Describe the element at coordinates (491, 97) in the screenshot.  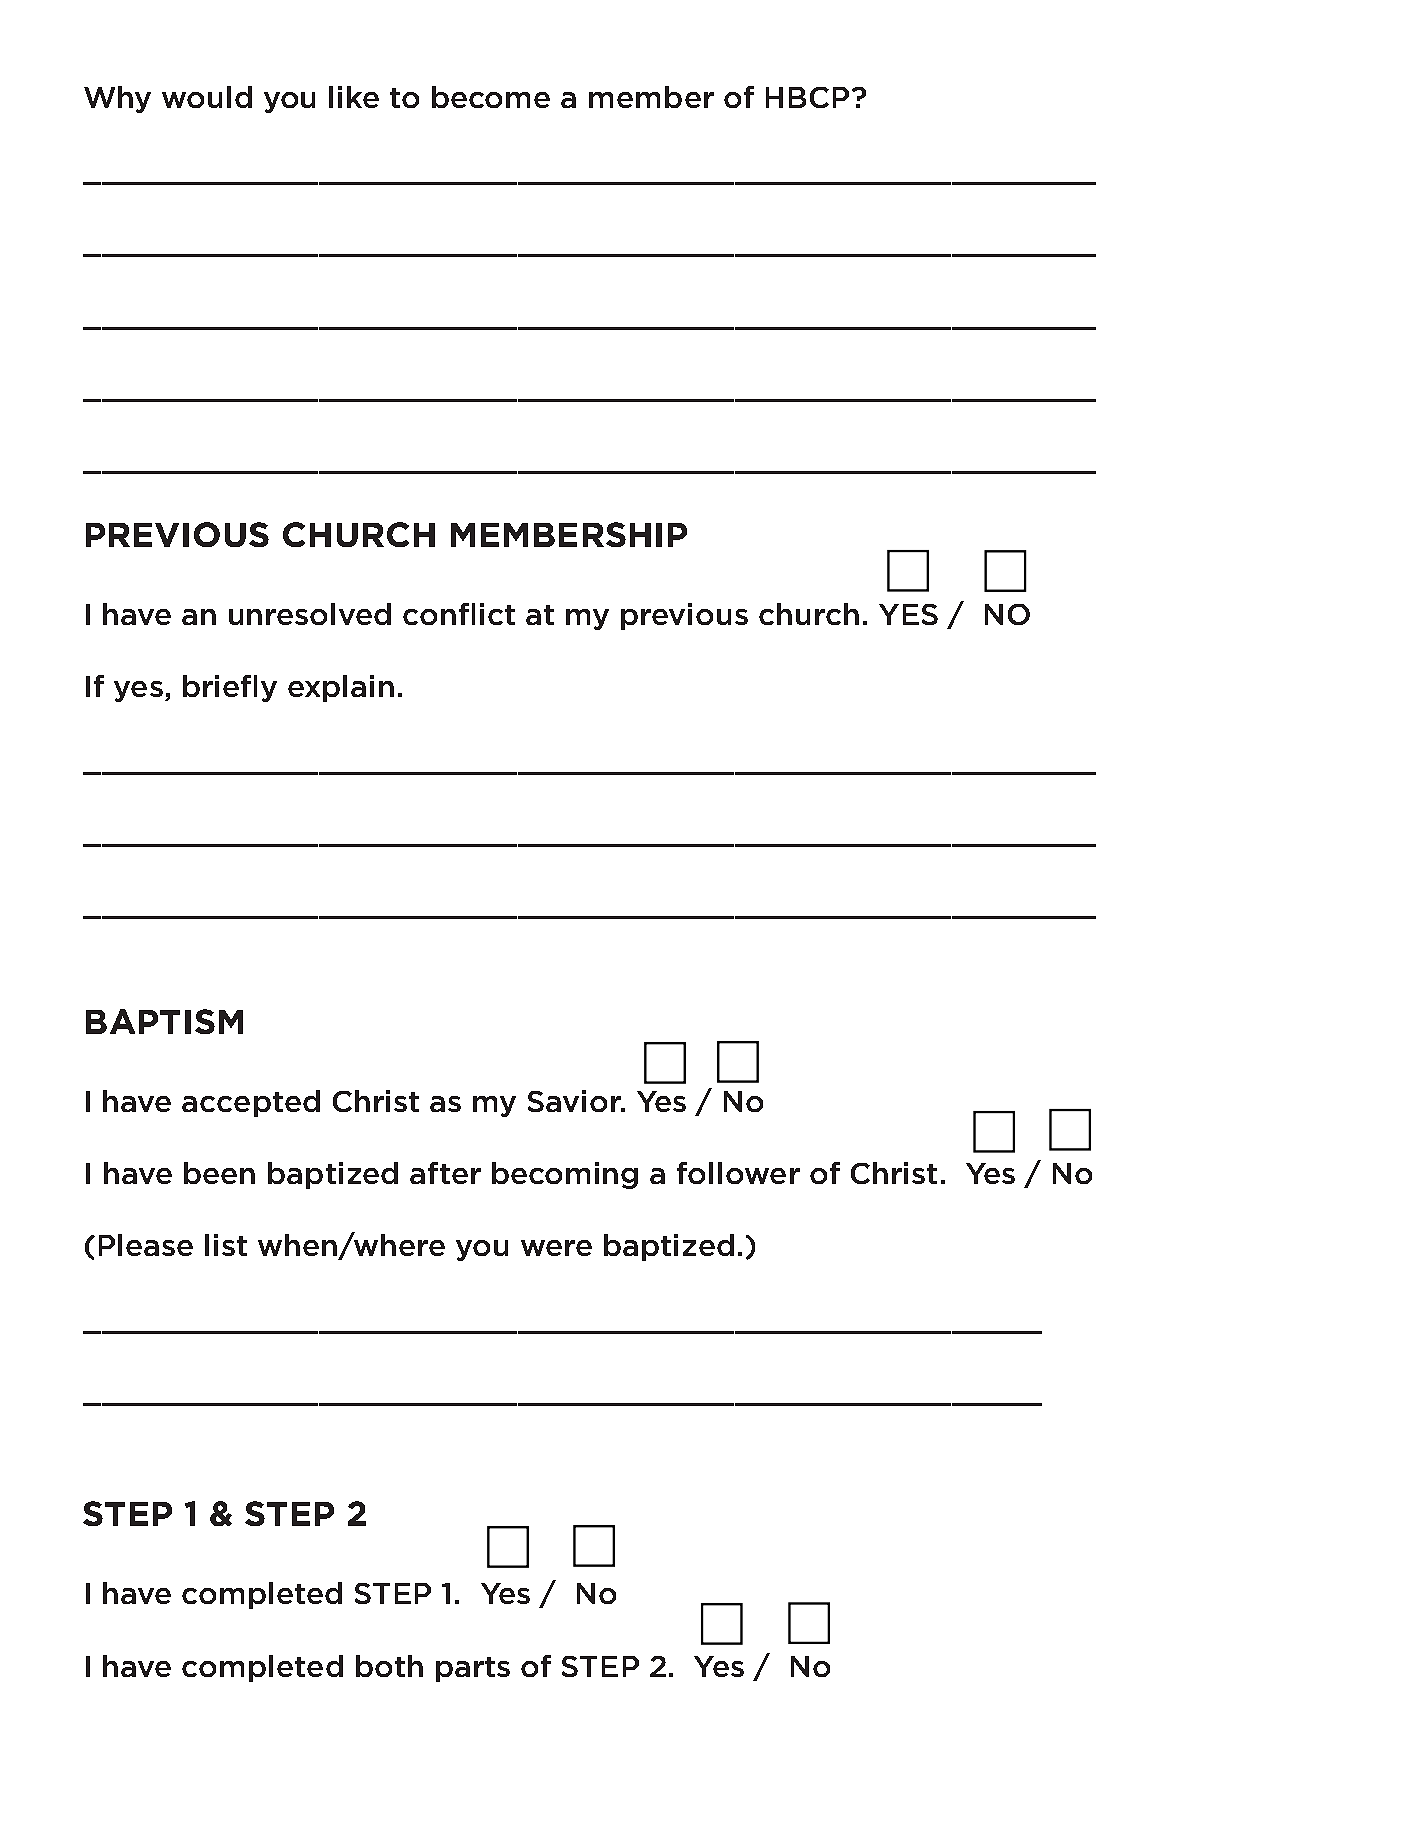
I see `become` at that location.
